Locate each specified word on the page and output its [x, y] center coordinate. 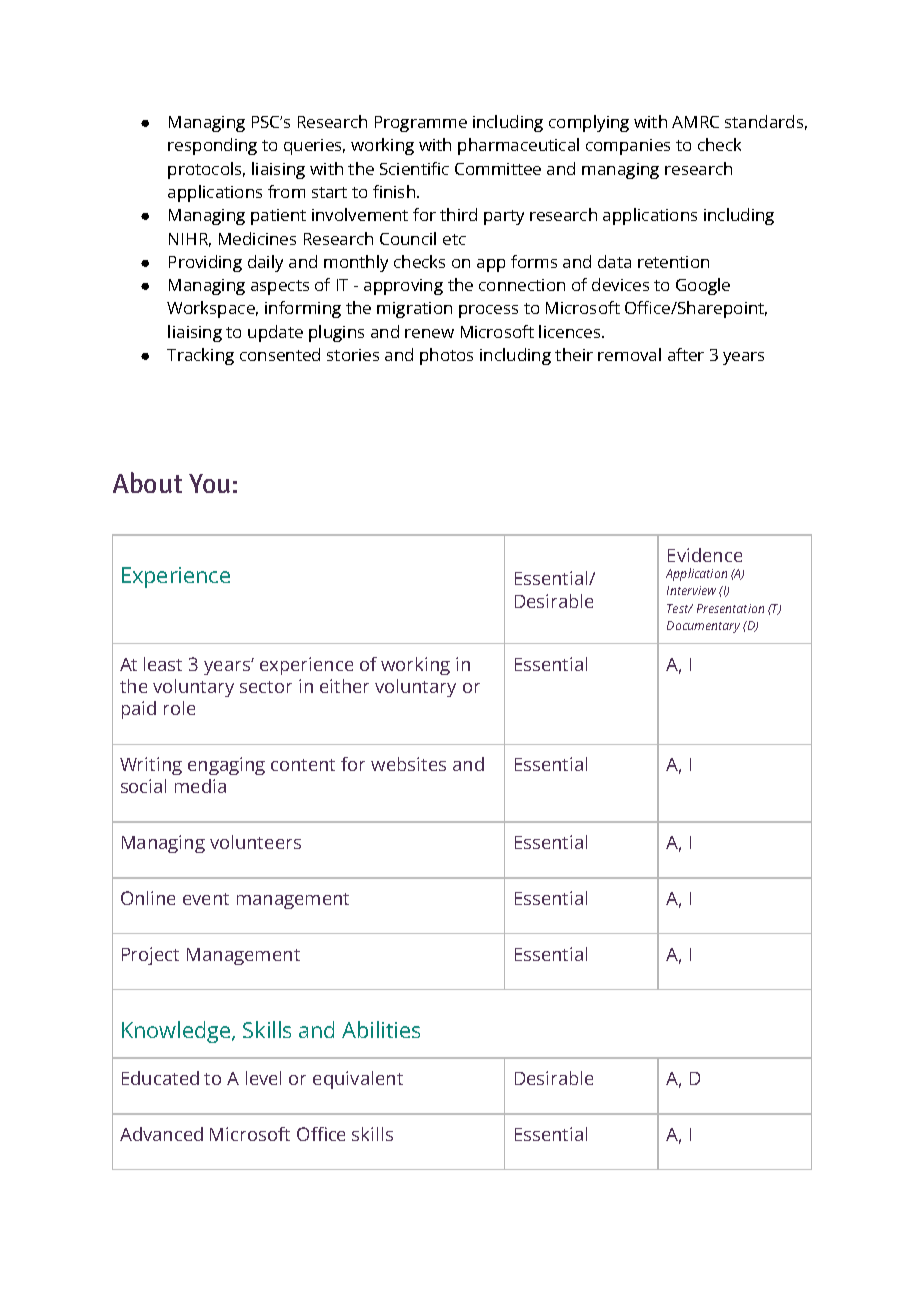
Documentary [703, 627]
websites [408, 764]
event [206, 899]
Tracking [200, 356]
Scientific [414, 168]
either [344, 686]
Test [679, 608]
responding [212, 146]
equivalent [358, 1080]
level [263, 1078]
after [686, 354]
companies [628, 147]
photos [446, 356]
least [163, 664]
